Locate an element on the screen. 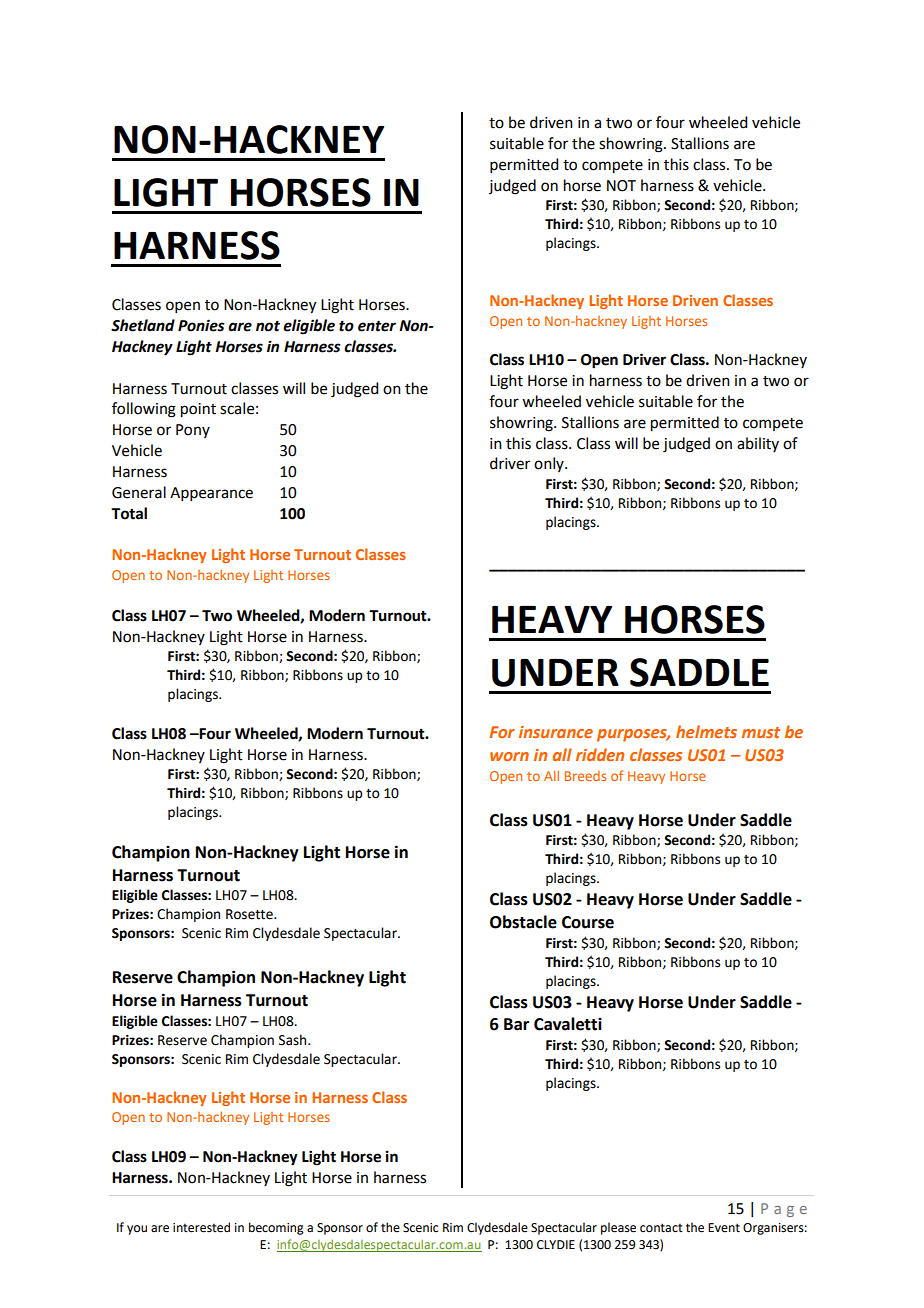 This screenshot has height=1308, width=924. Ponies is located at coordinates (201, 325).
